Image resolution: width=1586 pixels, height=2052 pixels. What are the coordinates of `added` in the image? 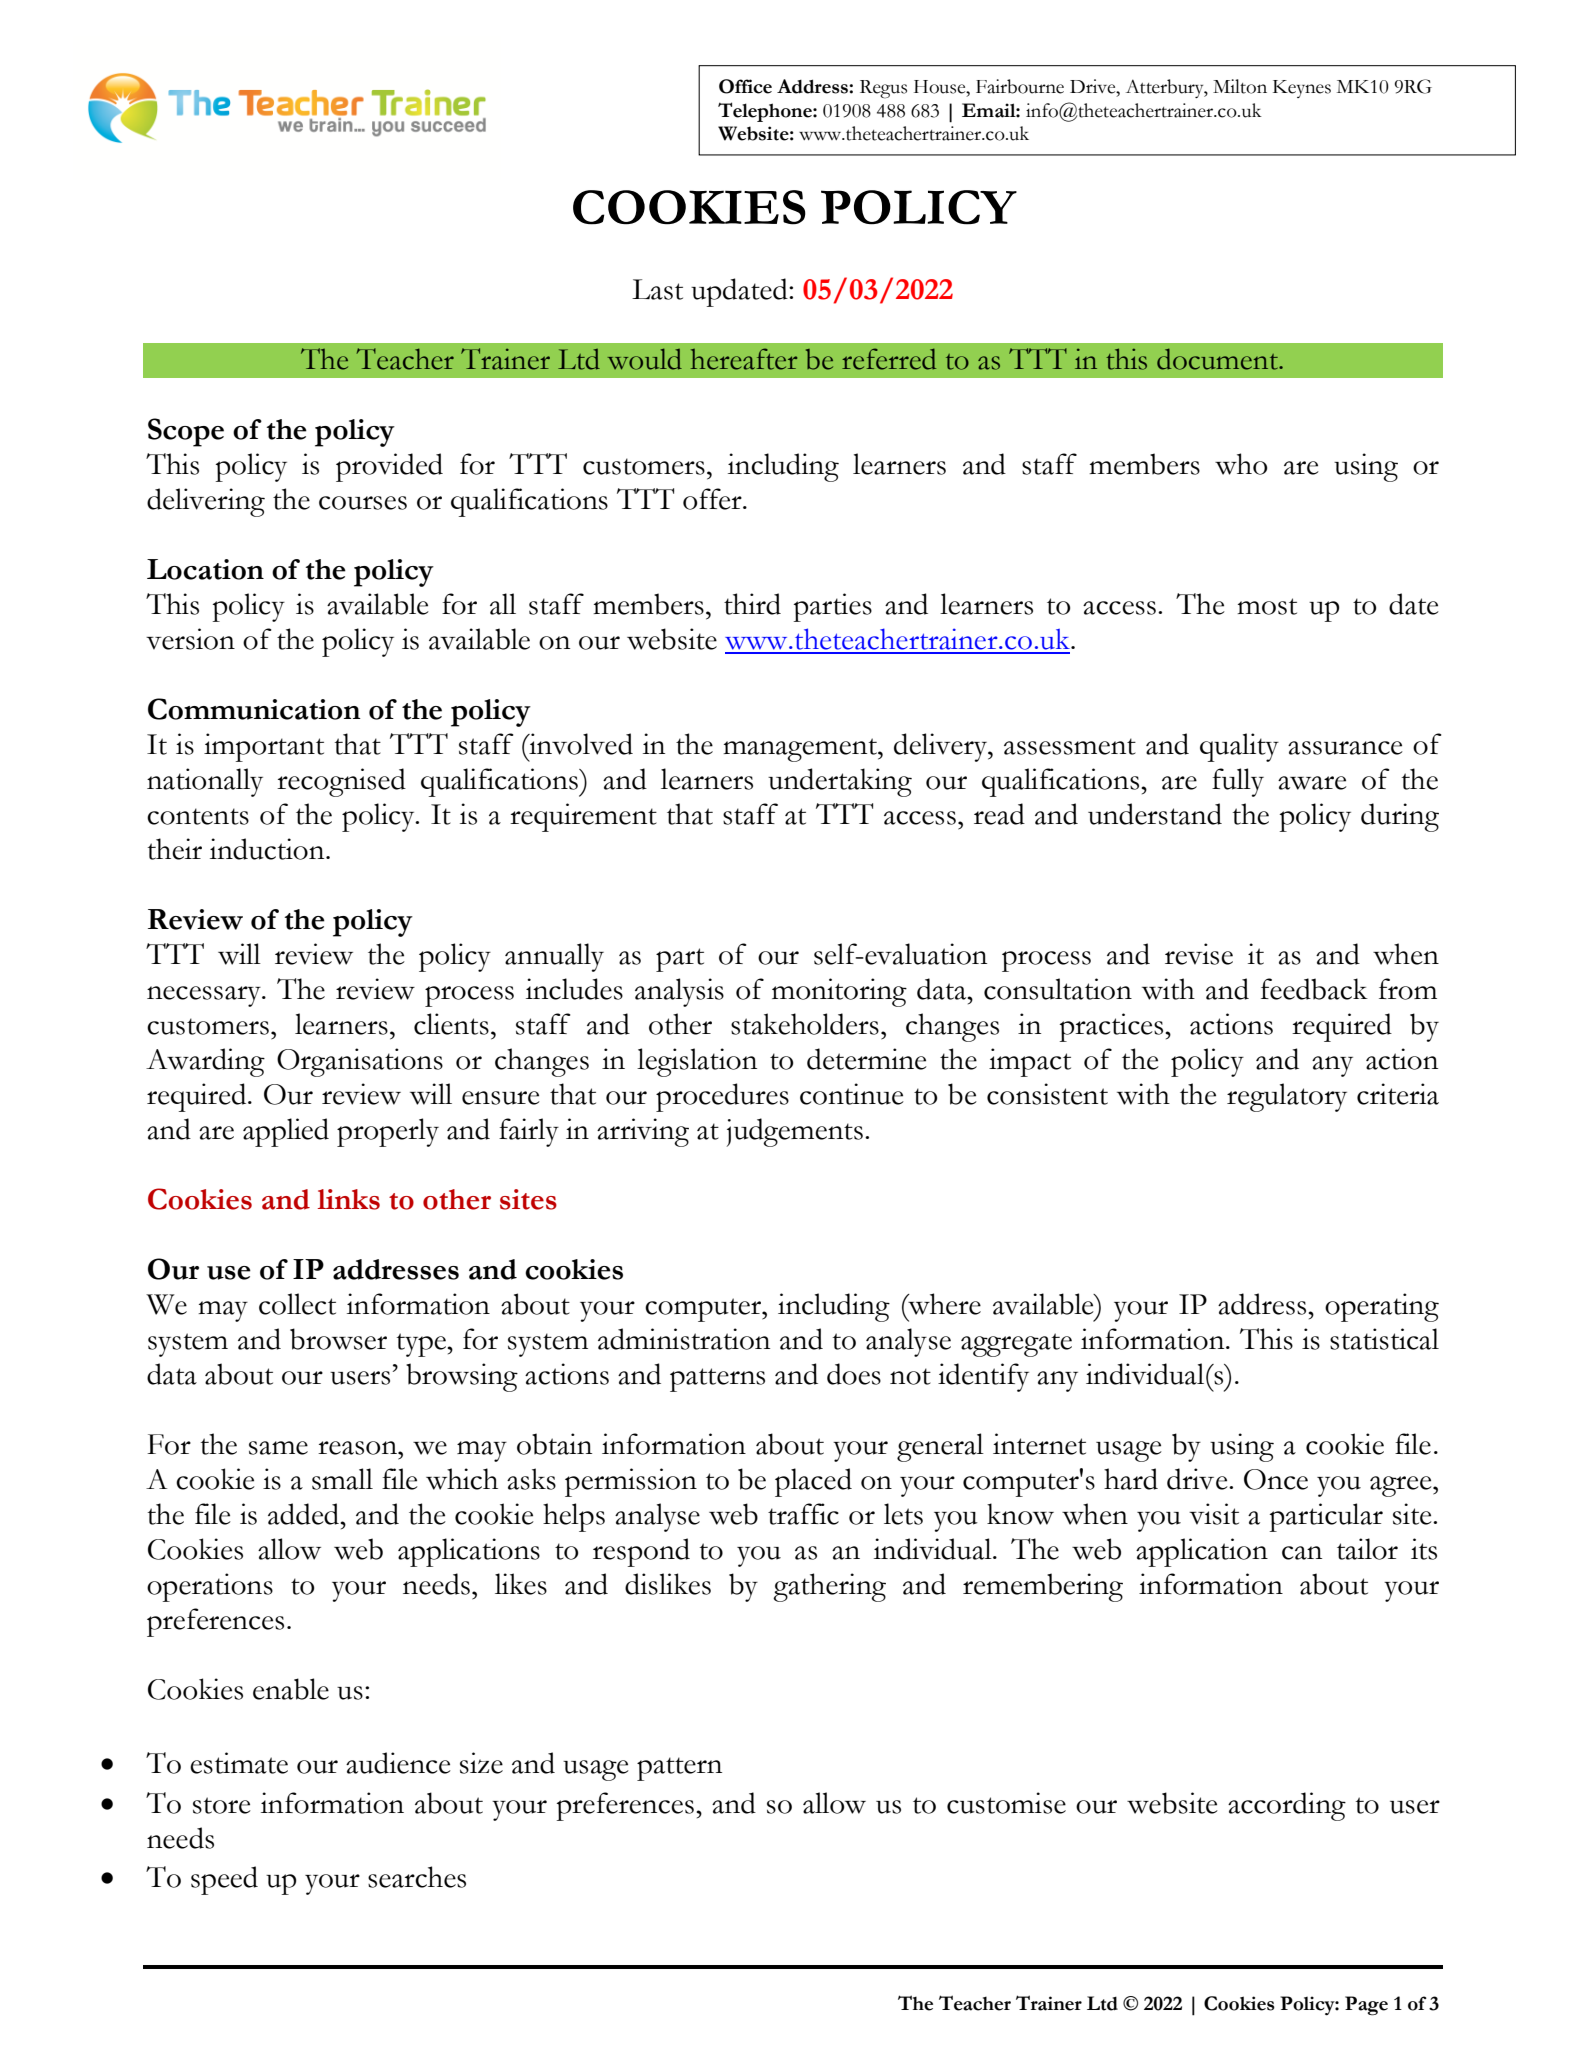 It's located at (305, 1514).
